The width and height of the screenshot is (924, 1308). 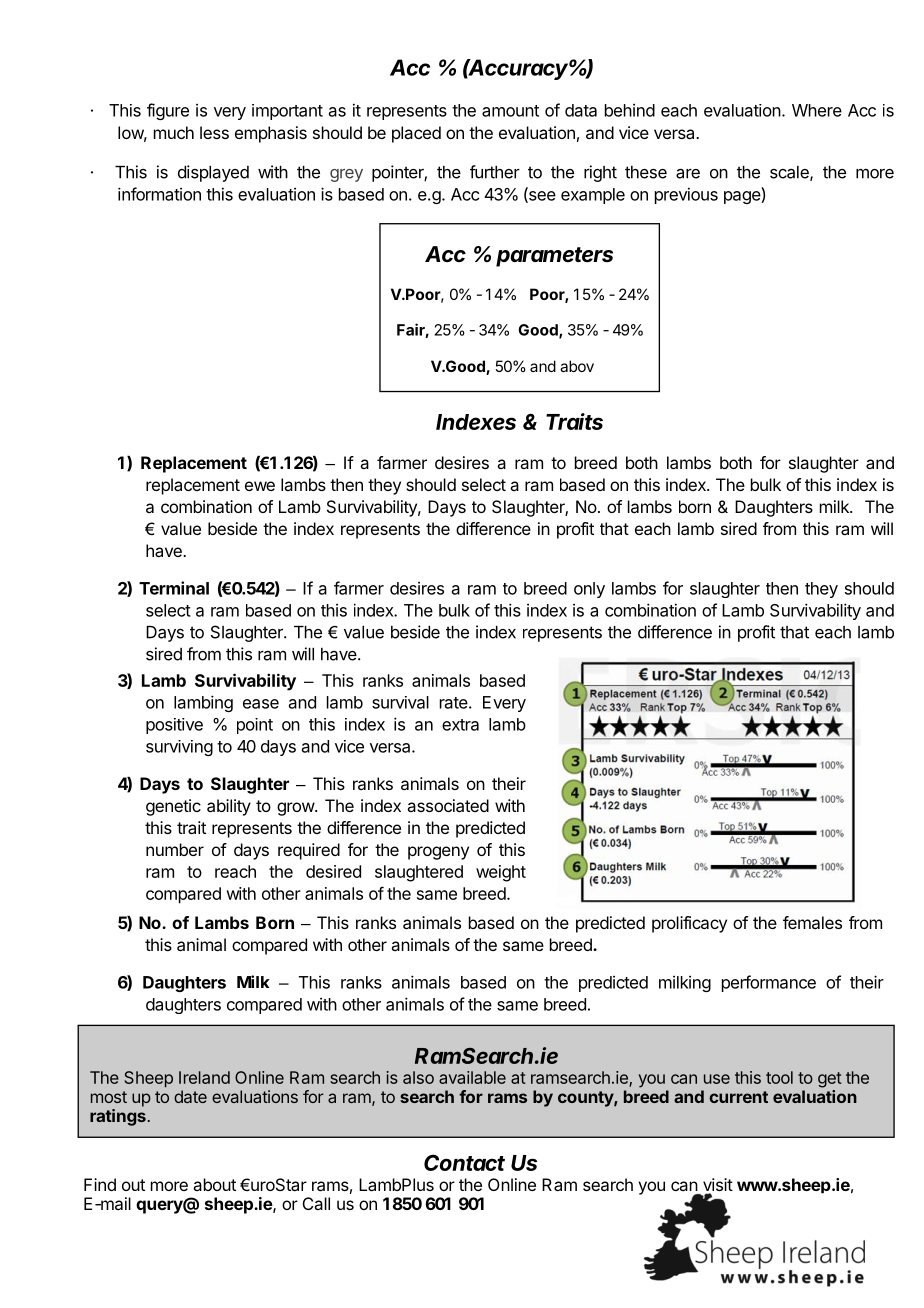 What do you see at coordinates (817, 110) in the screenshot?
I see `Where` at bounding box center [817, 110].
